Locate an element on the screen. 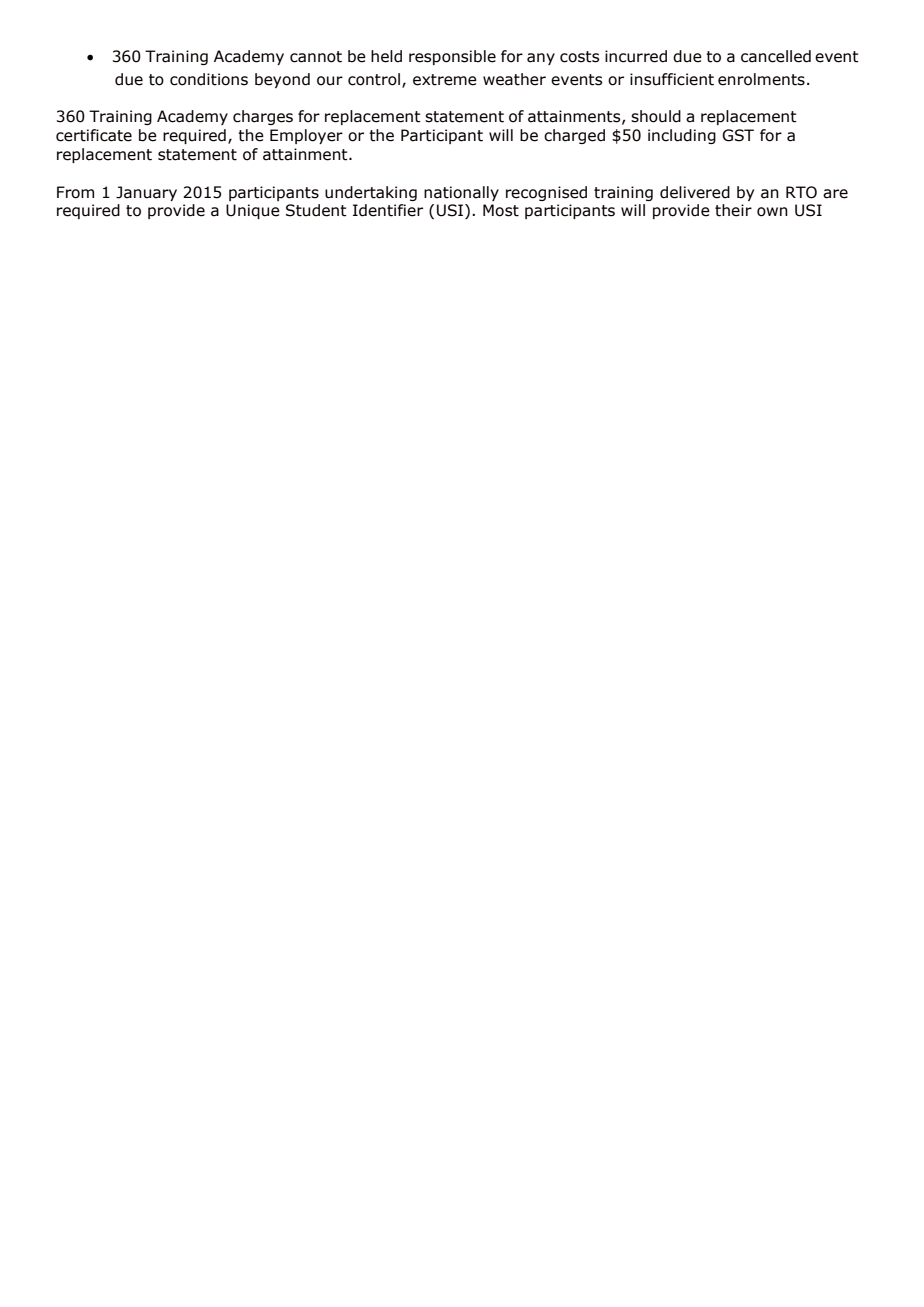  cannot is located at coordinates (316, 57).
